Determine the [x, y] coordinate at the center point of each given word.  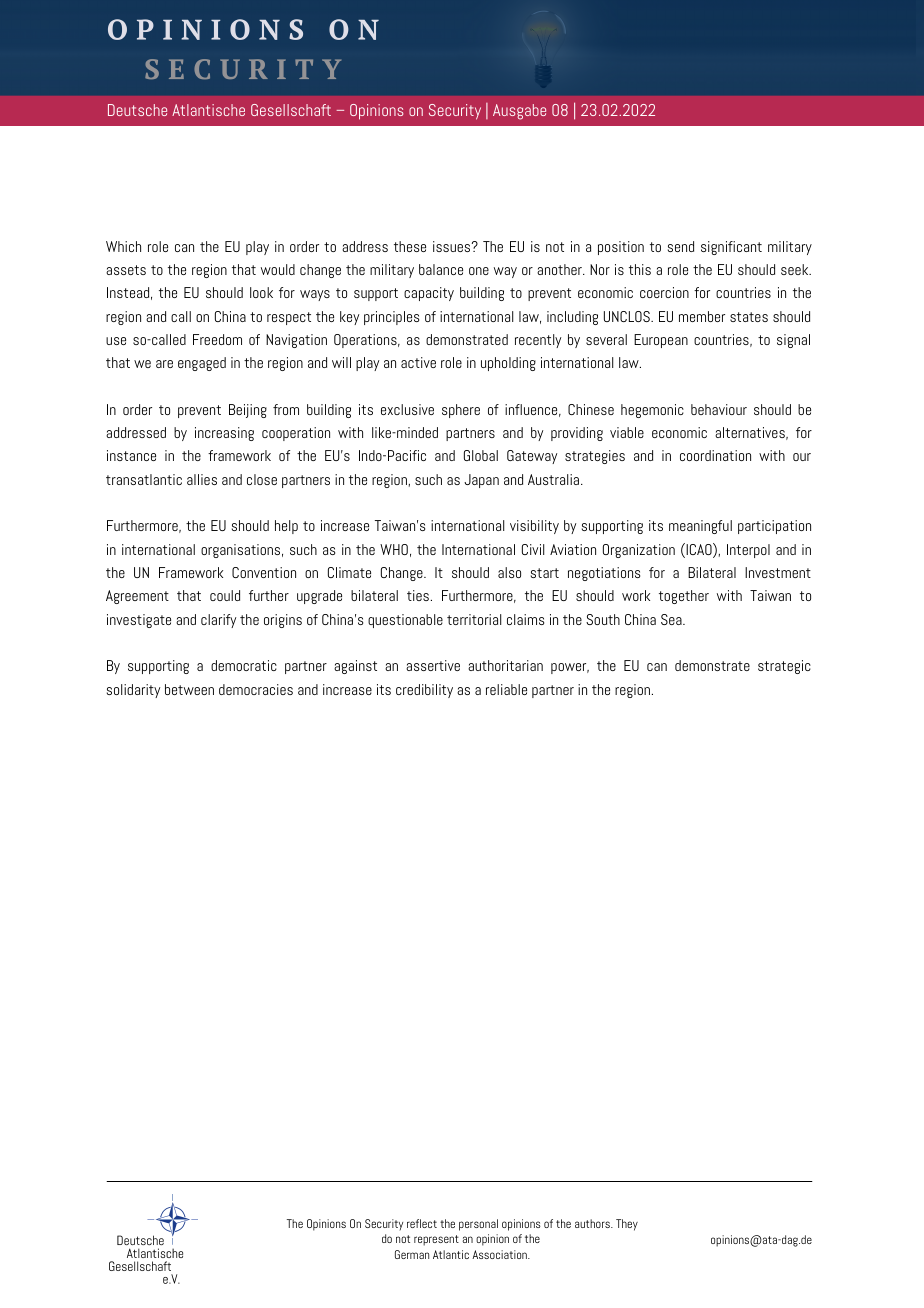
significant [731, 248]
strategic [784, 667]
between [189, 689]
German [412, 1254]
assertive [433, 665]
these [410, 246]
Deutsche [137, 110]
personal [478, 1225]
